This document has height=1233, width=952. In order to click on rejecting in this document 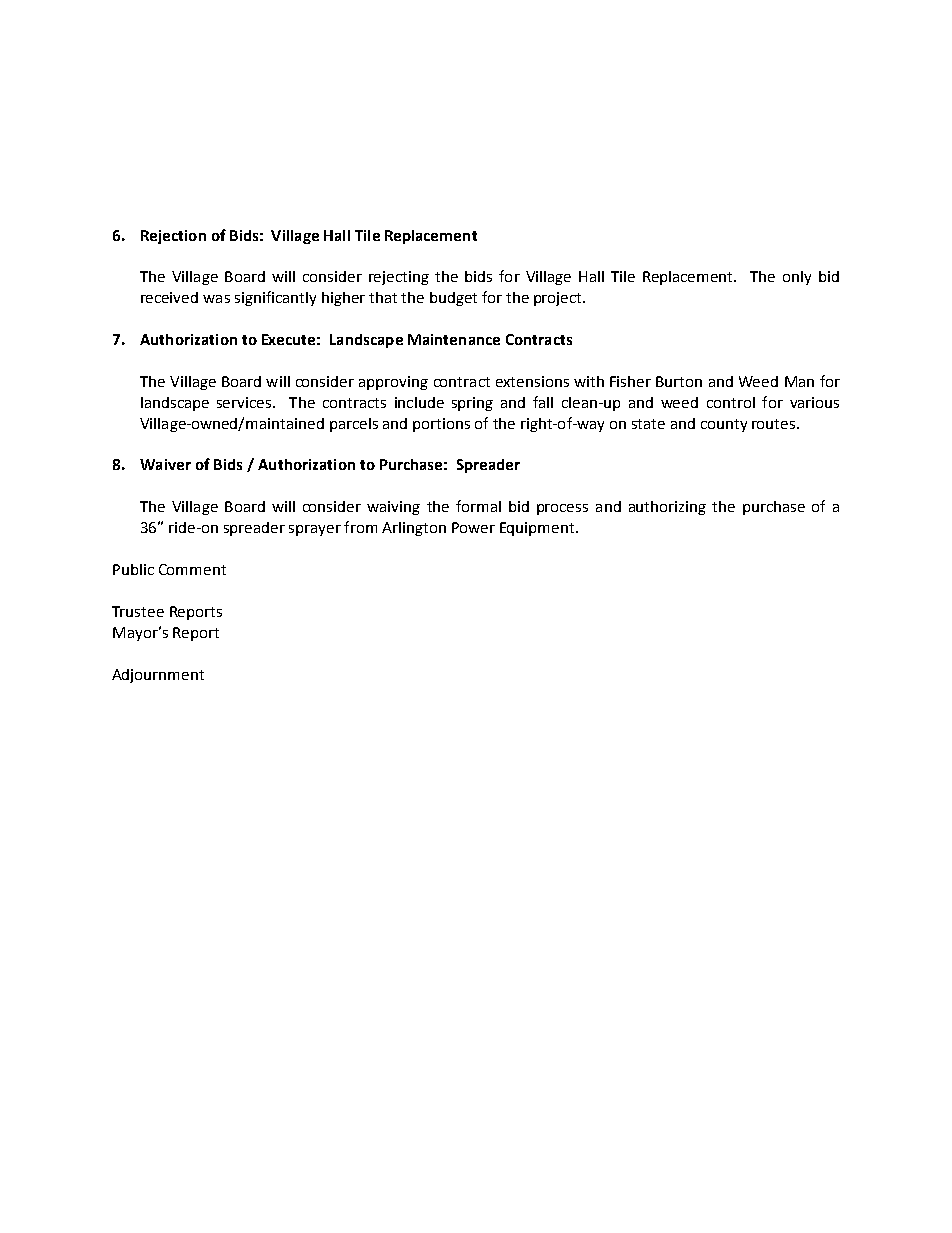, I will do `click(399, 278)`.
